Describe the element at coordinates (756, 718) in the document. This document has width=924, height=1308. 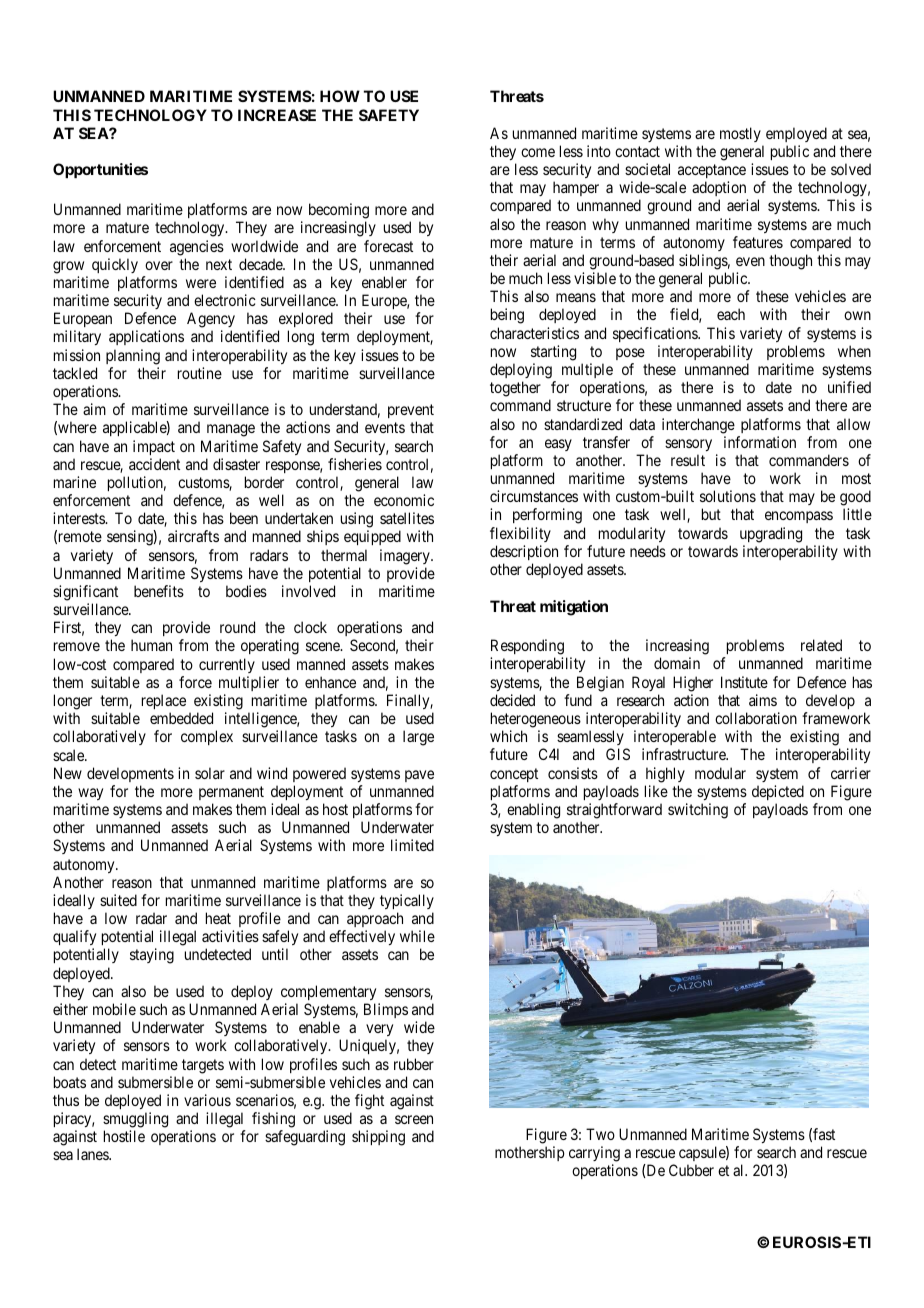
I see `collaboration` at that location.
